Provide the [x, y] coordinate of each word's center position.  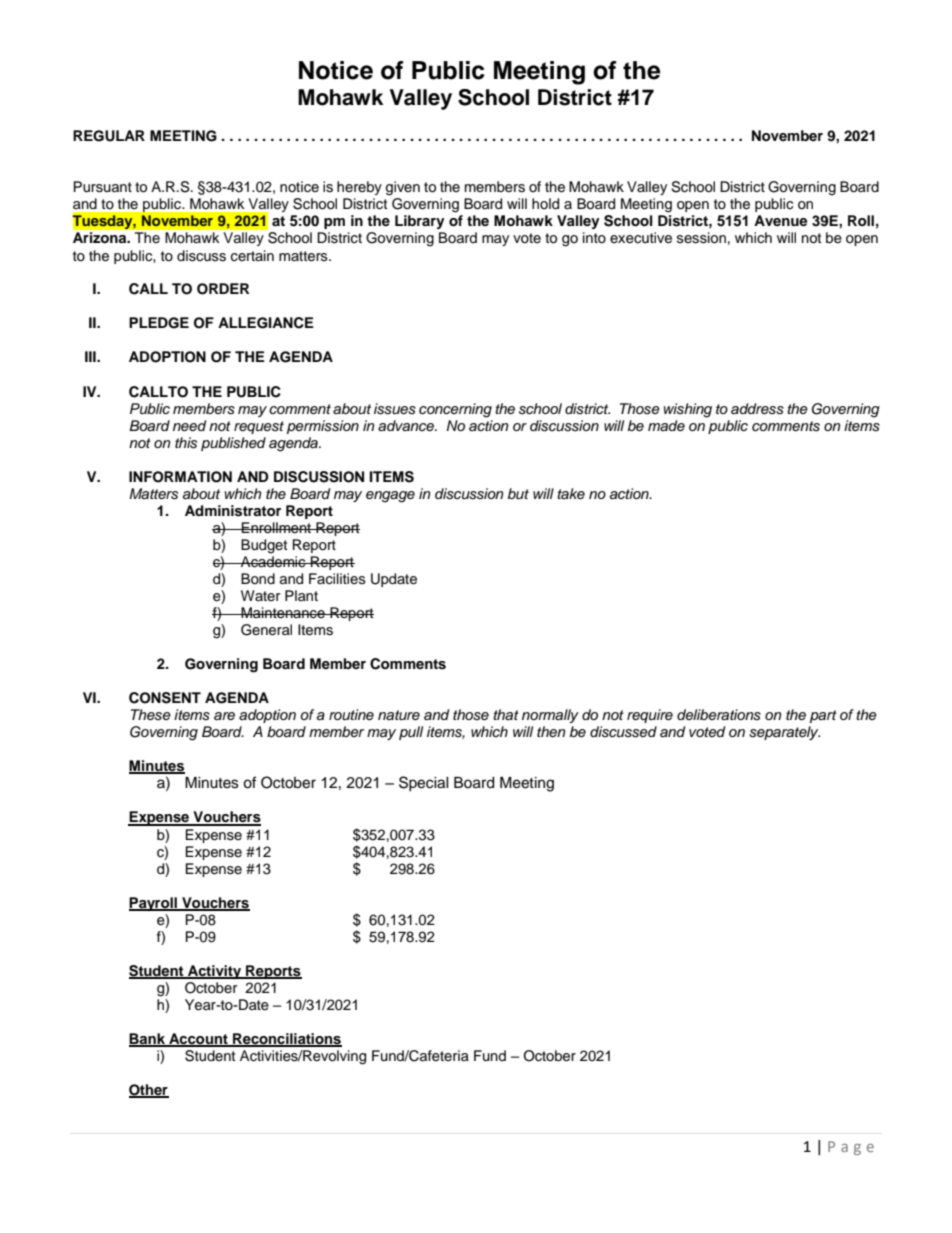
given [403, 188]
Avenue [780, 220]
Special [424, 783]
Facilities [337, 579]
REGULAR [109, 136]
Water [260, 595]
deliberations [719, 715]
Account [198, 1039]
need [189, 425]
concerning [455, 410]
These [151, 715]
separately [784, 733]
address [757, 409]
